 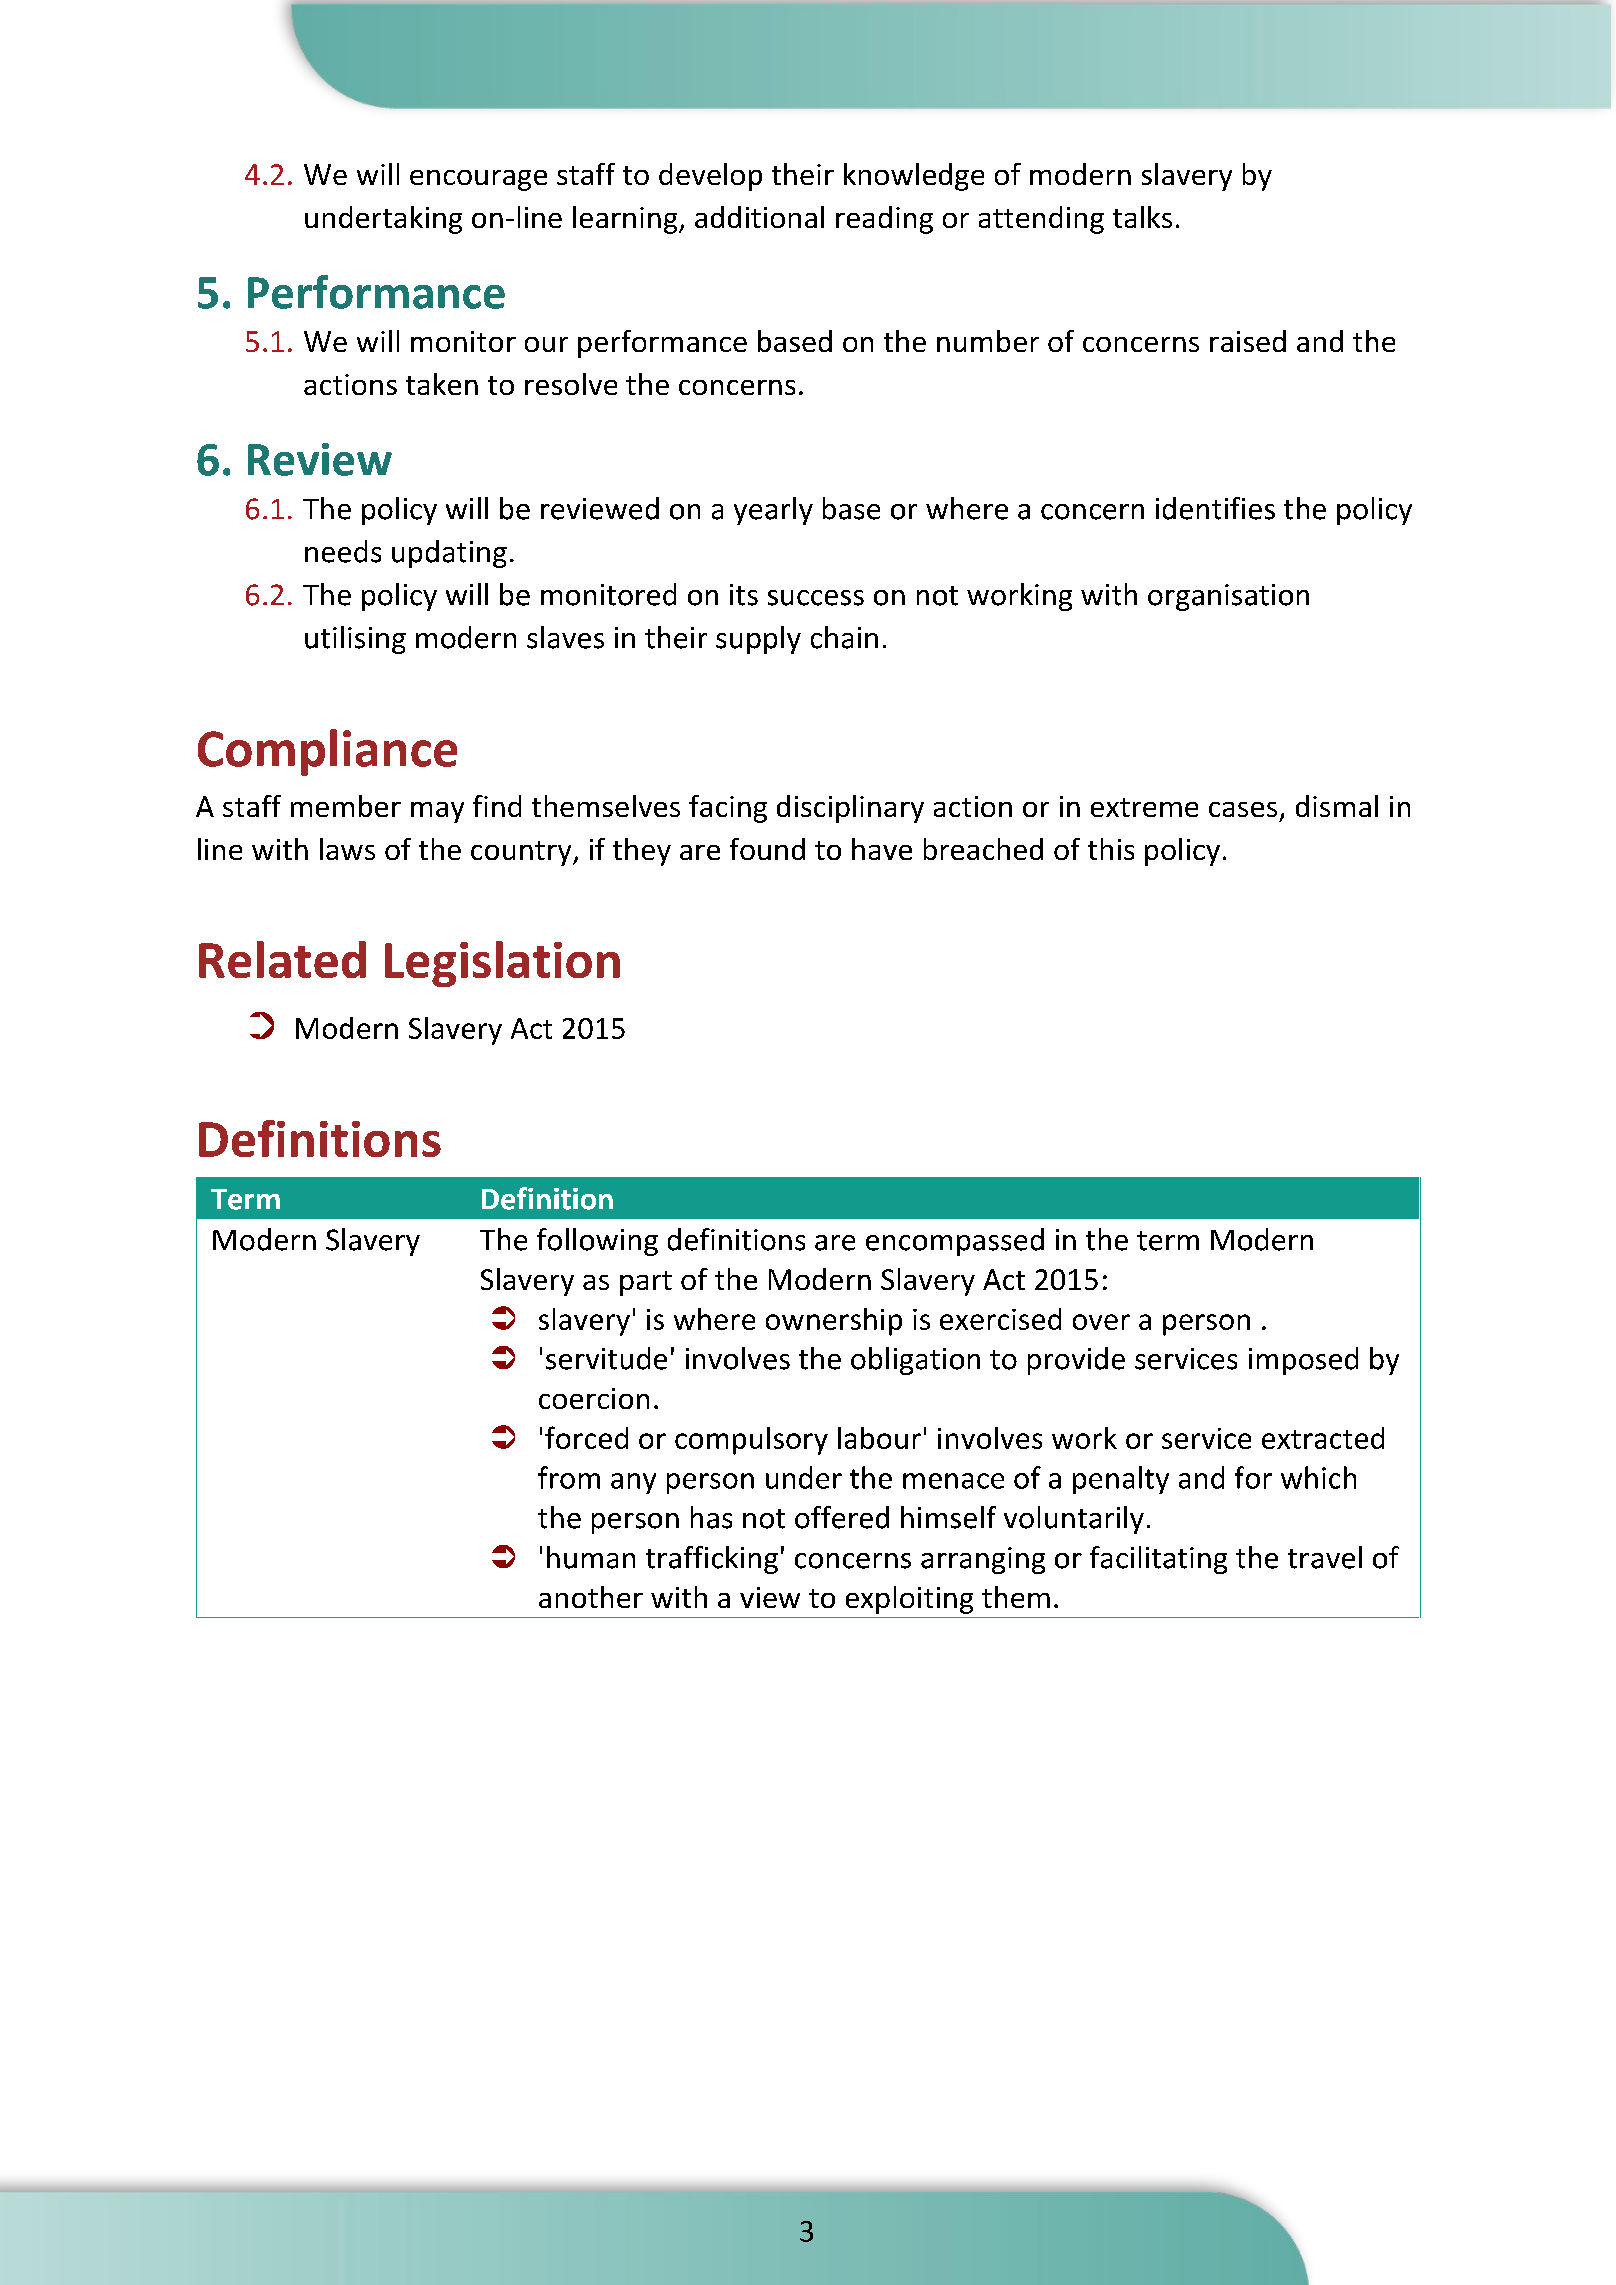 What do you see at coordinates (355, 640) in the screenshot?
I see `utilising` at bounding box center [355, 640].
